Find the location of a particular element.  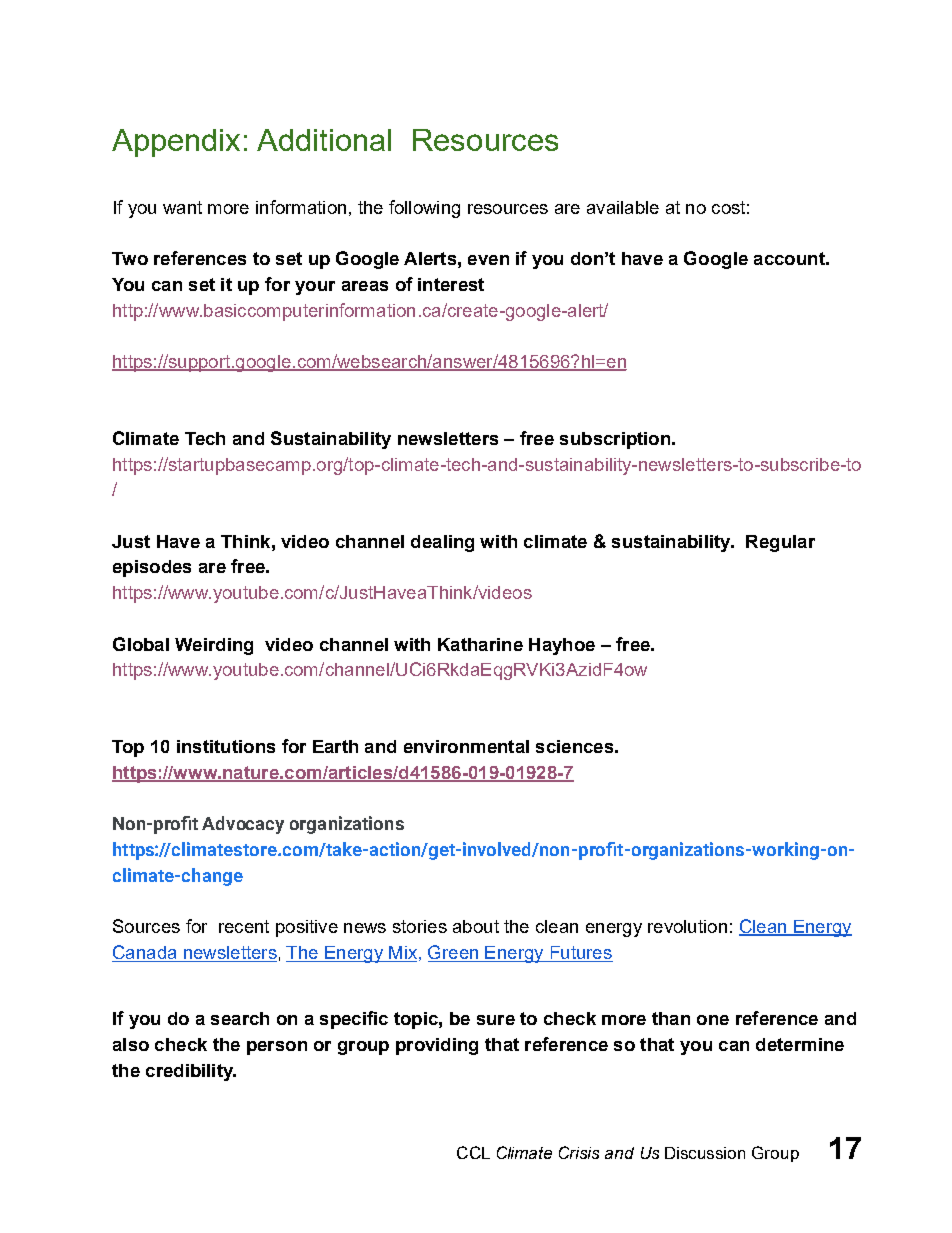

your is located at coordinates (315, 288).
